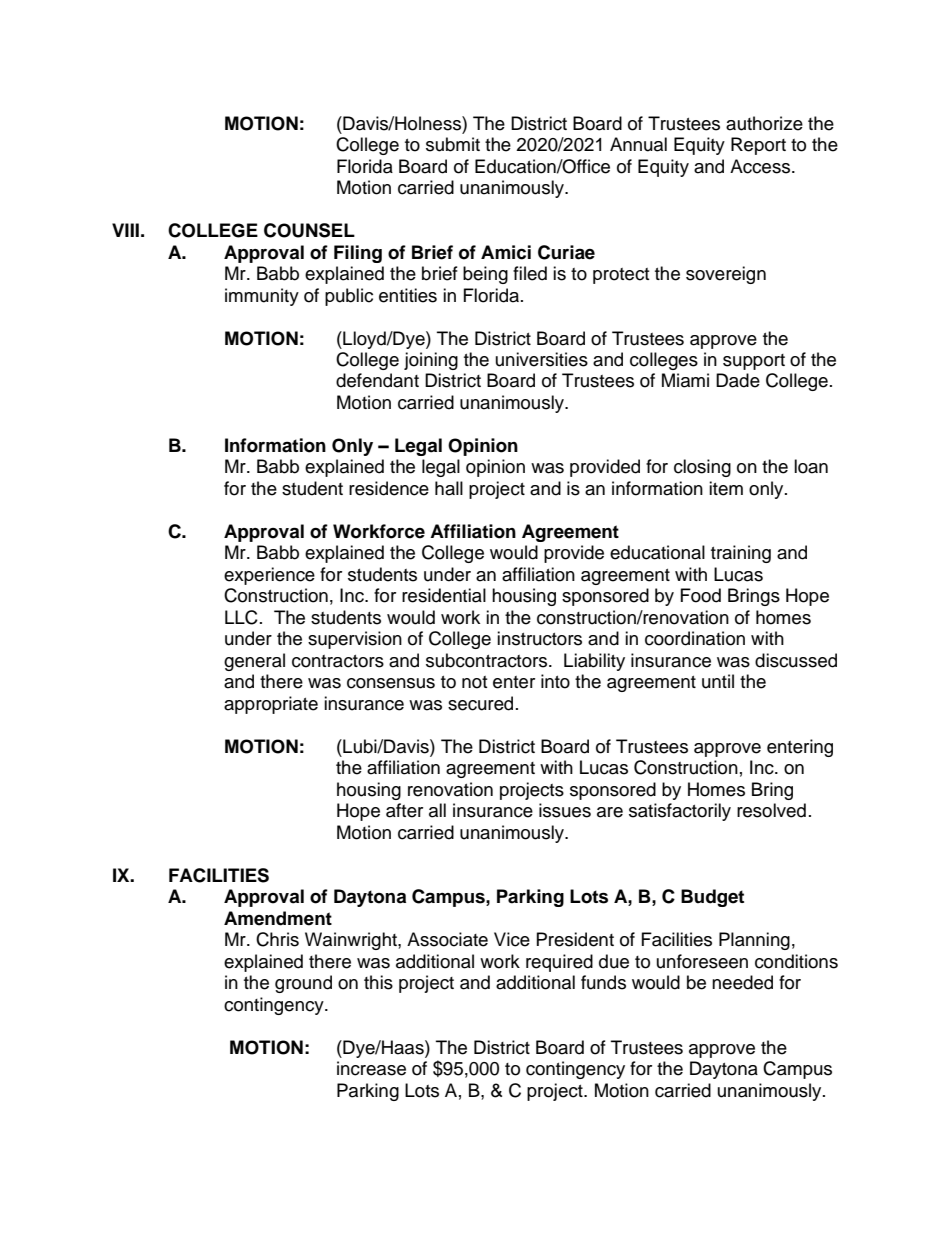  Describe the element at coordinates (701, 595) in the screenshot. I see `Food` at that location.
